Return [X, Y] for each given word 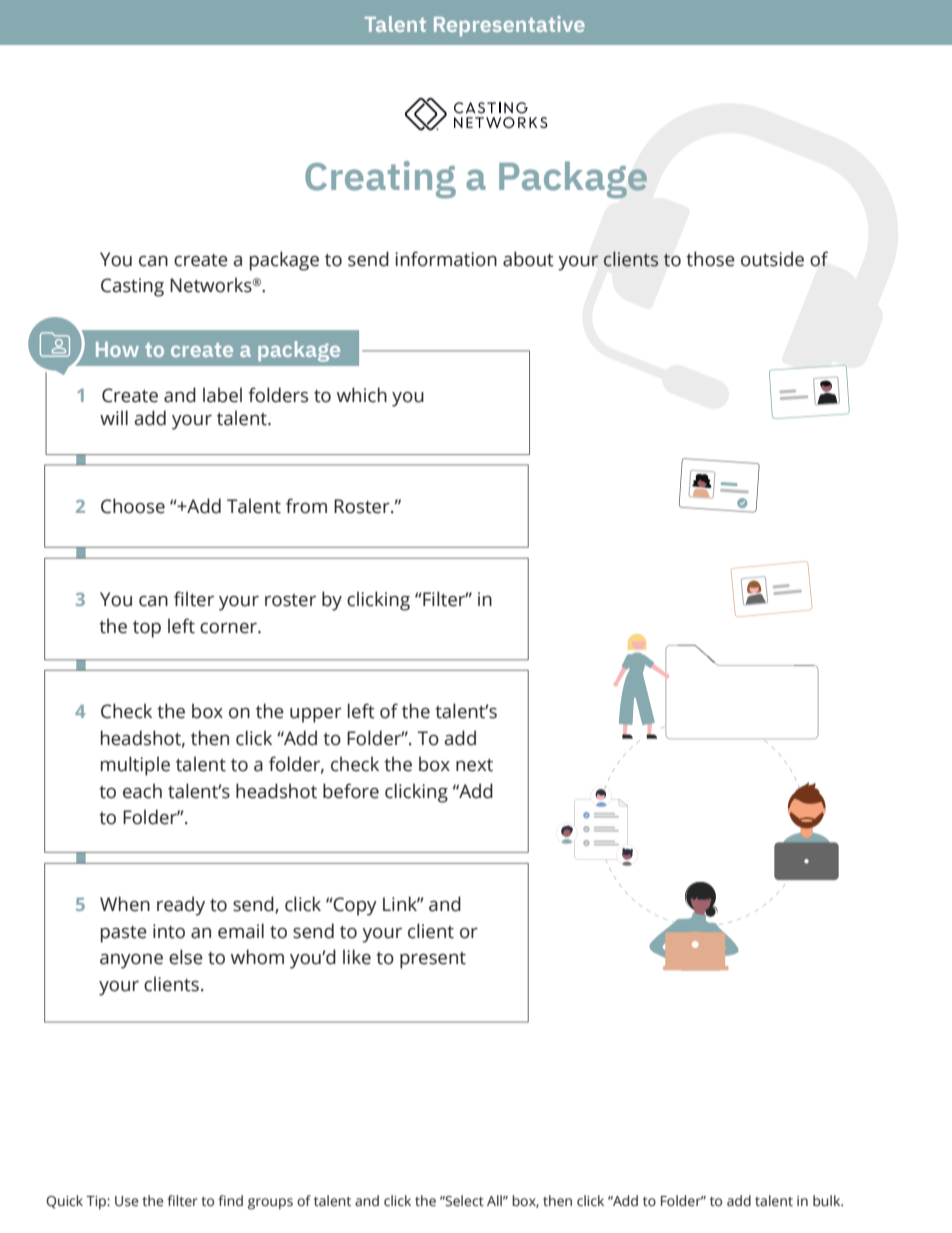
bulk [828, 1201]
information [446, 259]
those [710, 259]
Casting [132, 287]
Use [127, 1201]
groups [270, 1204]
